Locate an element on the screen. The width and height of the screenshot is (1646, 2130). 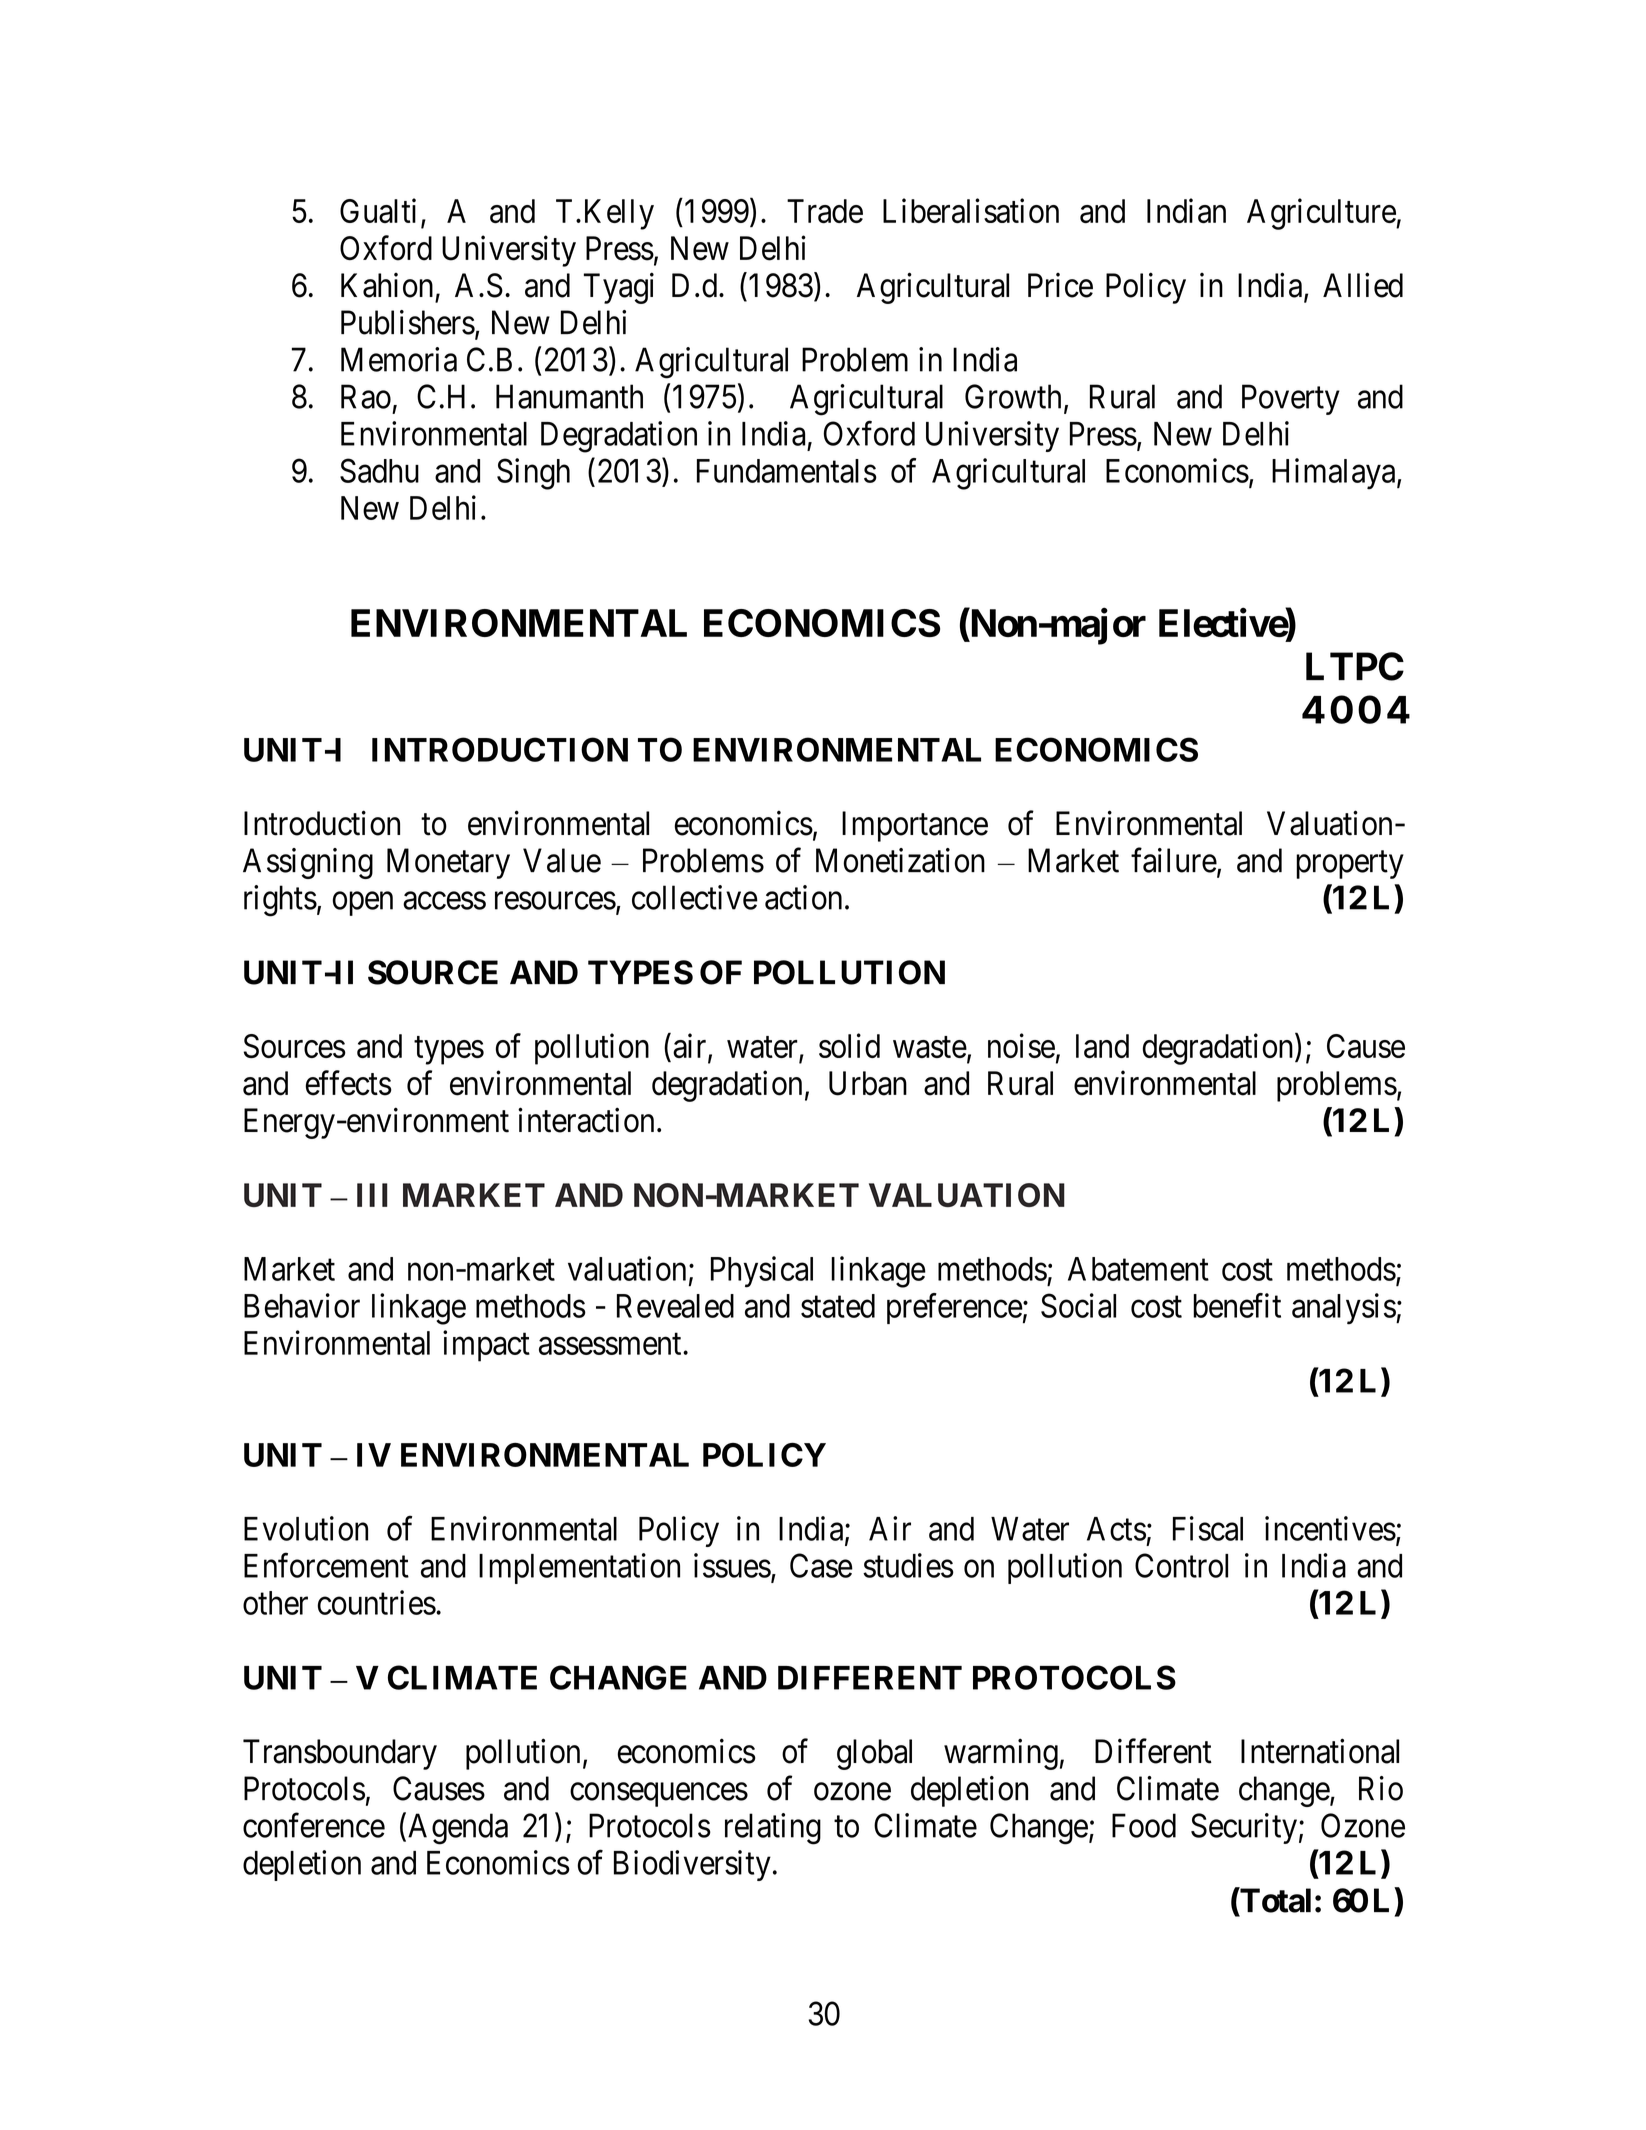
Security is located at coordinates (1244, 1828).
